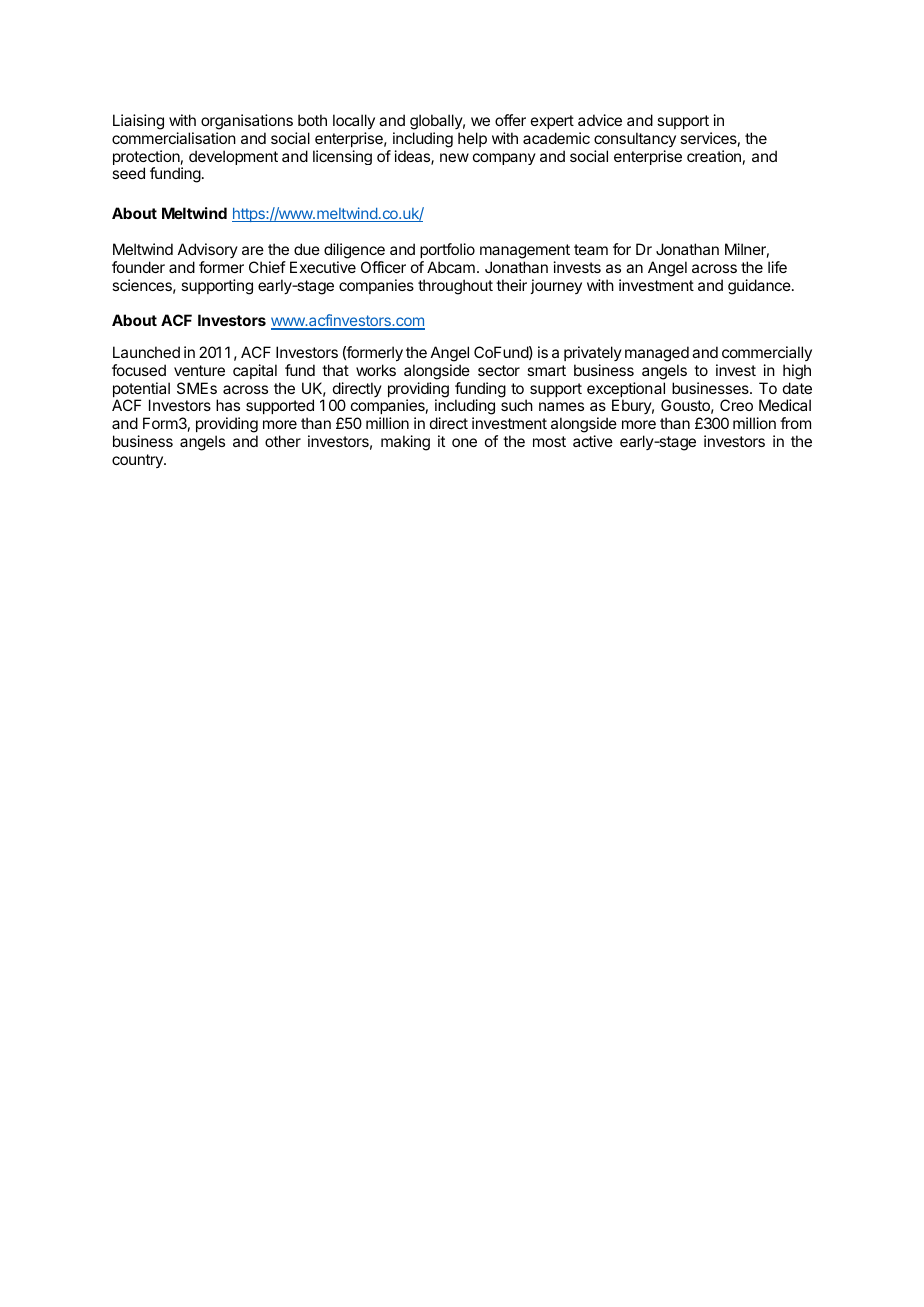  Describe the element at coordinates (208, 250) in the screenshot. I see `Advisory` at that location.
